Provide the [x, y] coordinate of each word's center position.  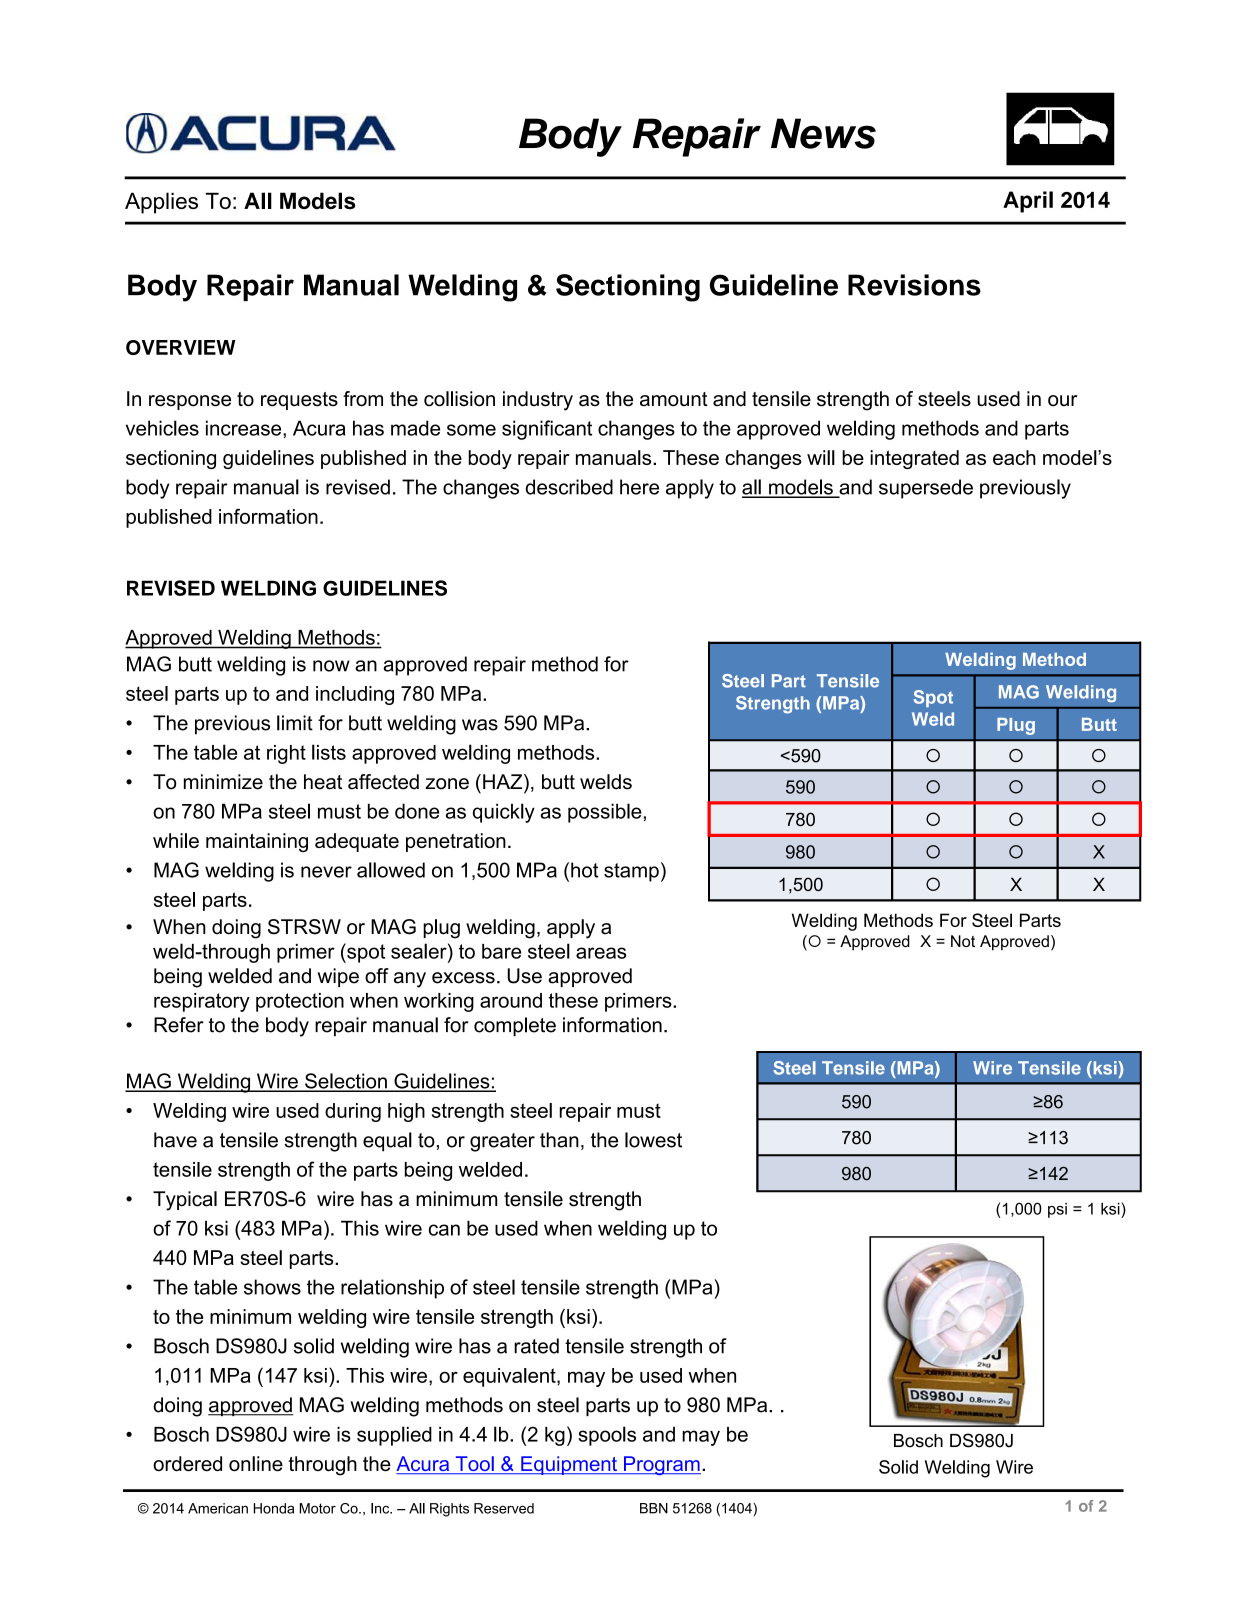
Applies [161, 203]
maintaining [257, 842]
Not [963, 941]
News [823, 133]
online [256, 1464]
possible [605, 813]
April [1028, 202]
